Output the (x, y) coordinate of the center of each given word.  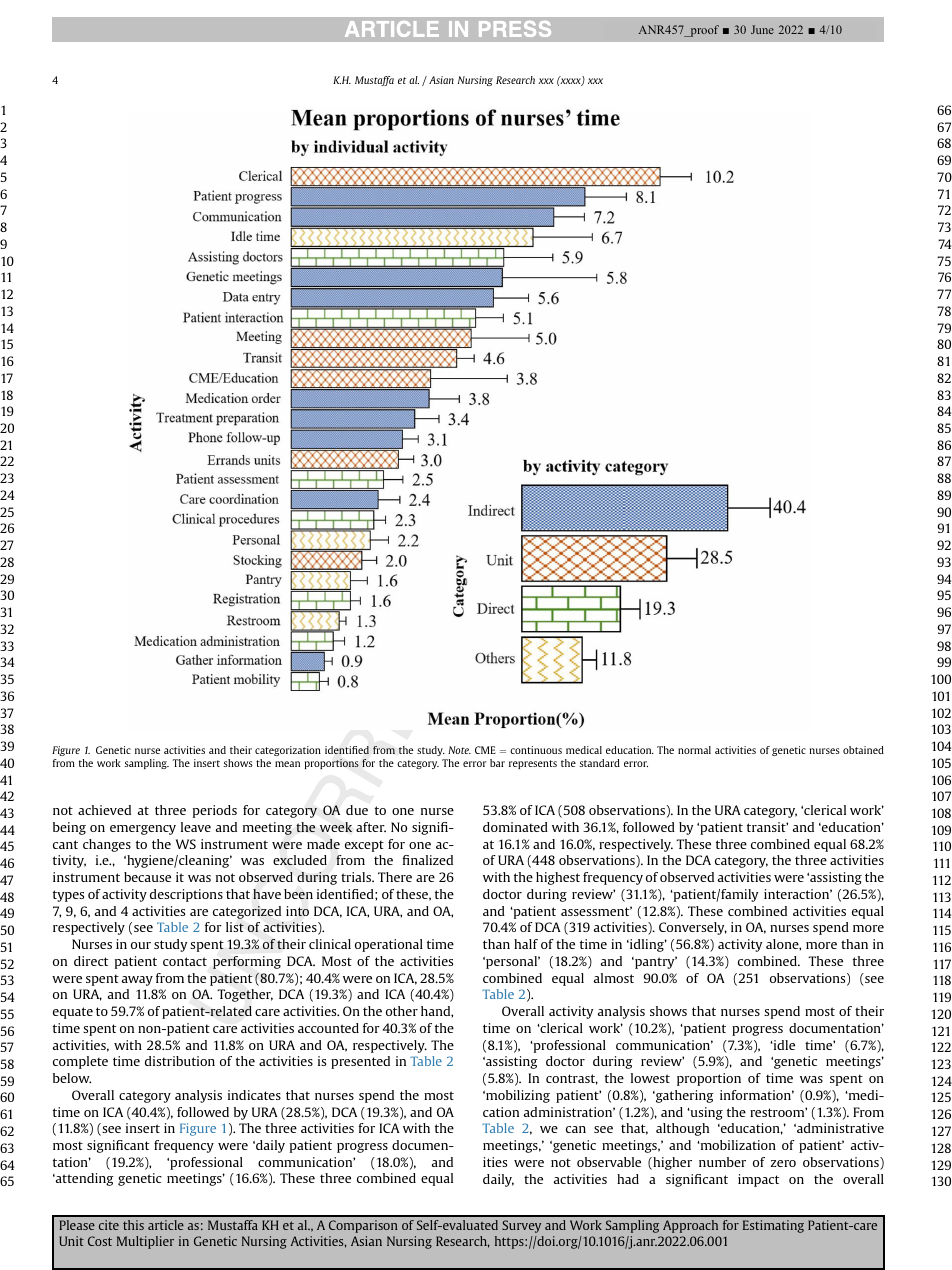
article (166, 1225)
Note (459, 750)
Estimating (773, 1226)
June (762, 29)
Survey (521, 1226)
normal (694, 750)
